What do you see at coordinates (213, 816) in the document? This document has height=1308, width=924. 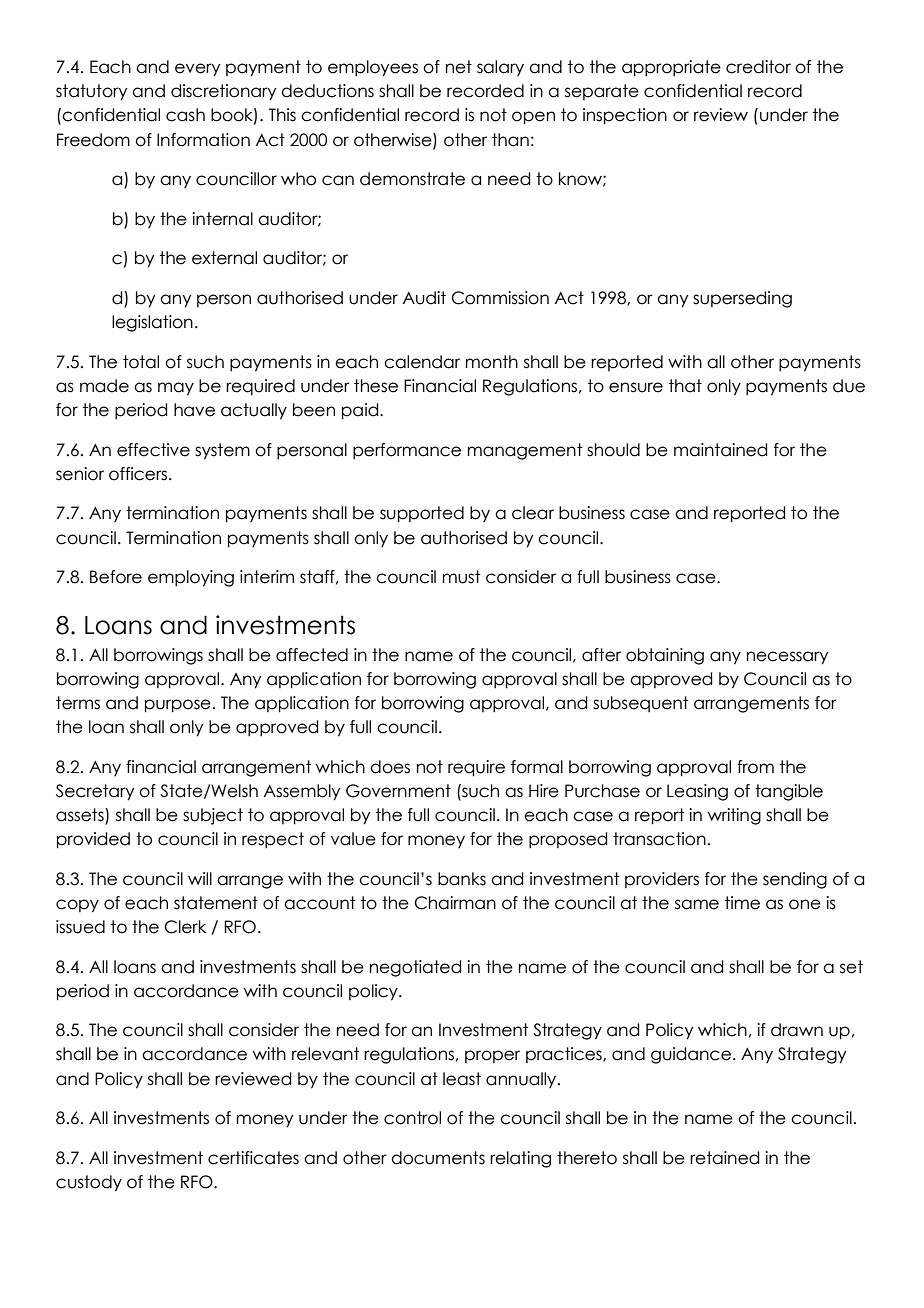 I see `subject` at bounding box center [213, 816].
